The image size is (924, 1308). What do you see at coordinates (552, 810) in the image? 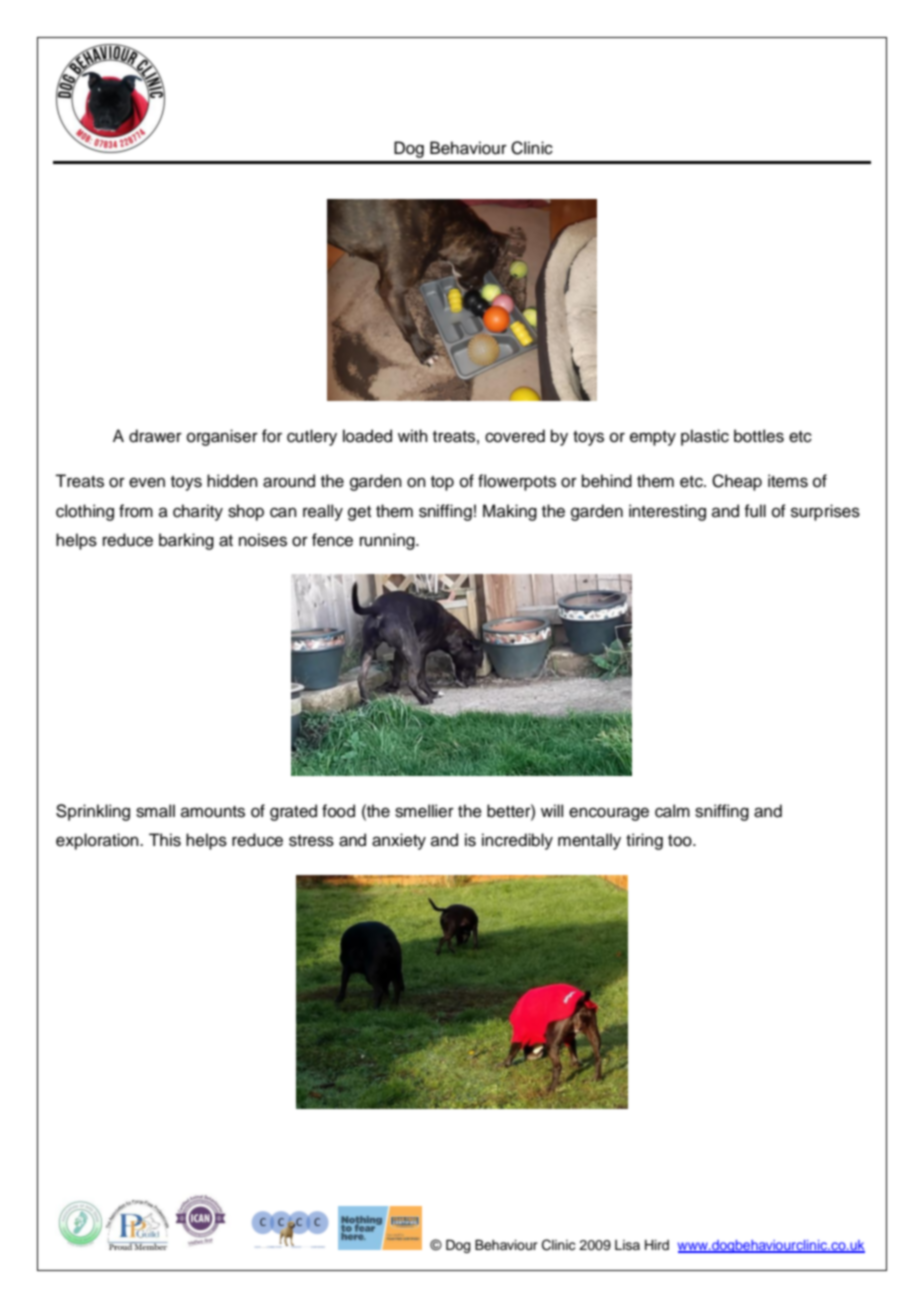
I see `will` at bounding box center [552, 810].
